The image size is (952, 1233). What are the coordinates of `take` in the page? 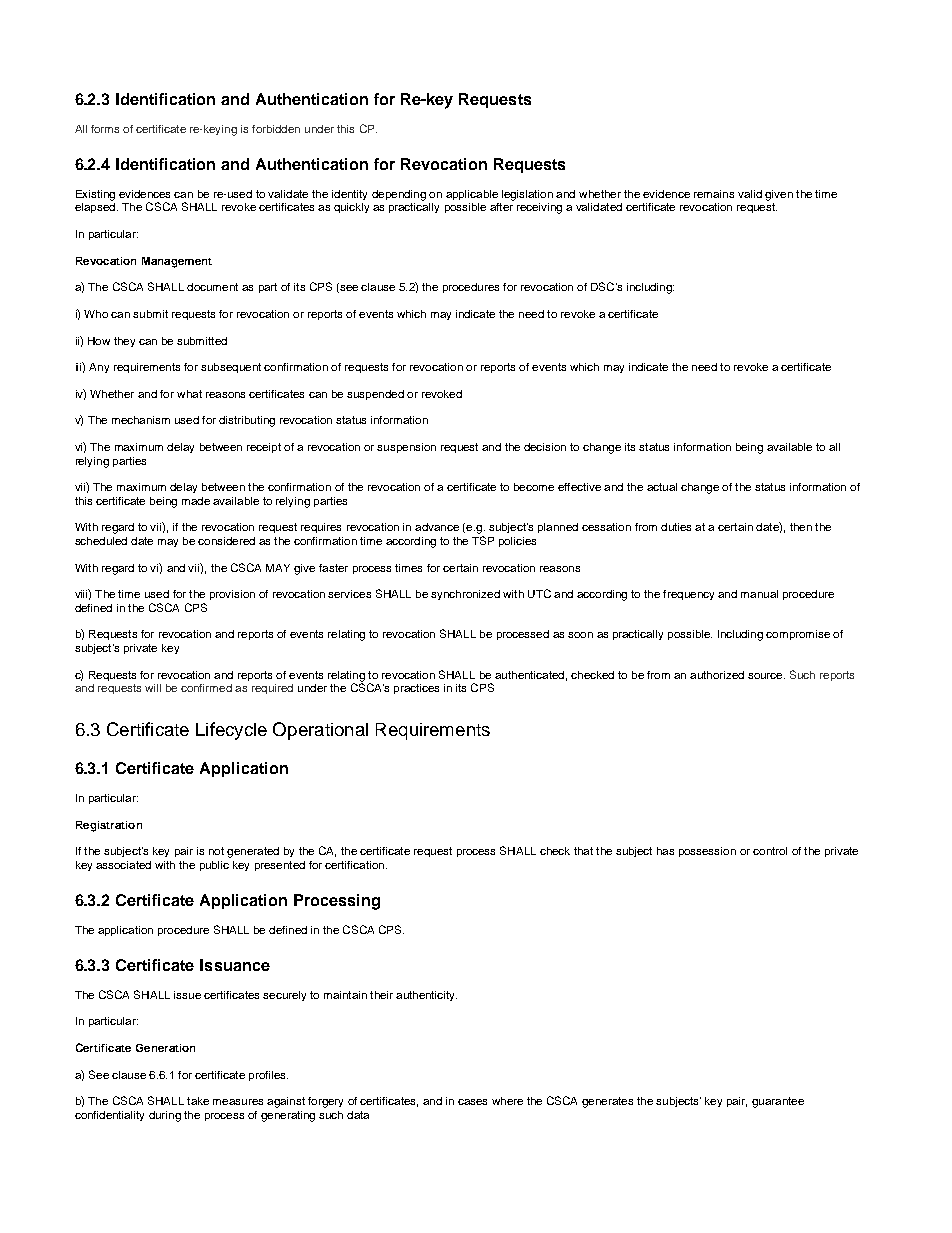 It's located at (198, 1101).
